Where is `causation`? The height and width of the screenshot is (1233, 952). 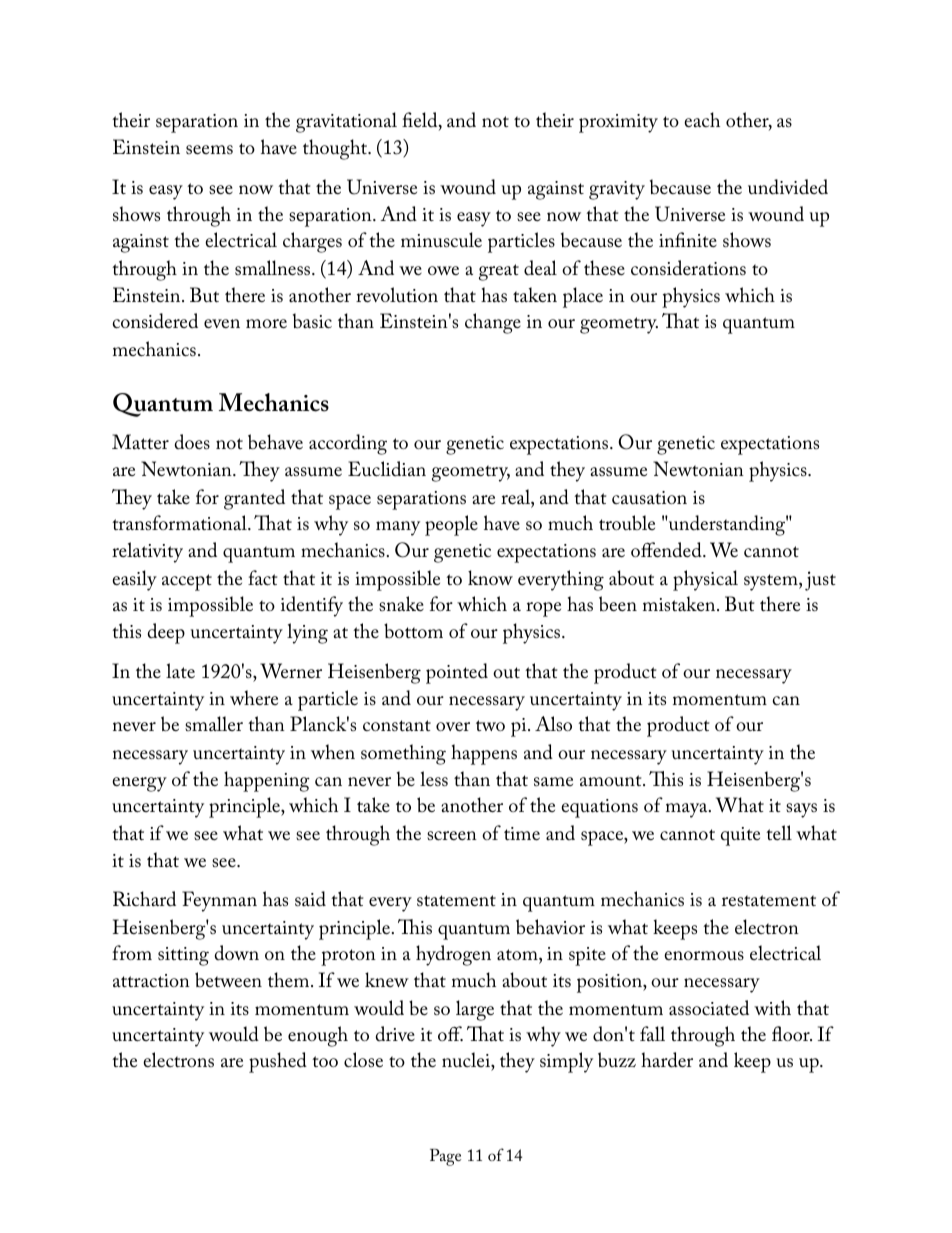
causation is located at coordinates (649, 498).
